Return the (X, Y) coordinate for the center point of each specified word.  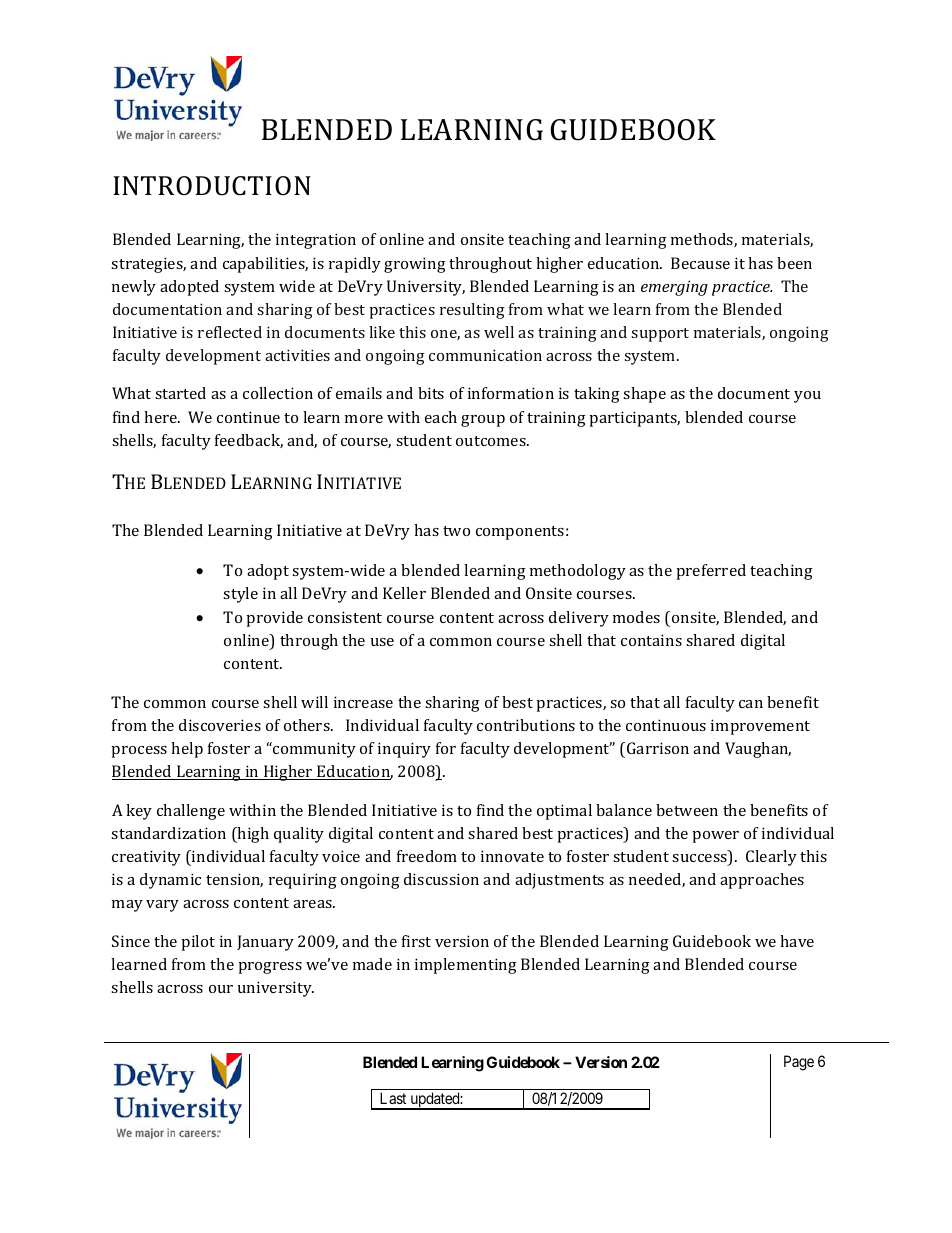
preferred (711, 572)
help (187, 750)
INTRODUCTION (212, 186)
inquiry (404, 750)
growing (415, 265)
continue (248, 417)
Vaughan (758, 750)
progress (270, 968)
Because (700, 263)
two (456, 531)
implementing (466, 966)
